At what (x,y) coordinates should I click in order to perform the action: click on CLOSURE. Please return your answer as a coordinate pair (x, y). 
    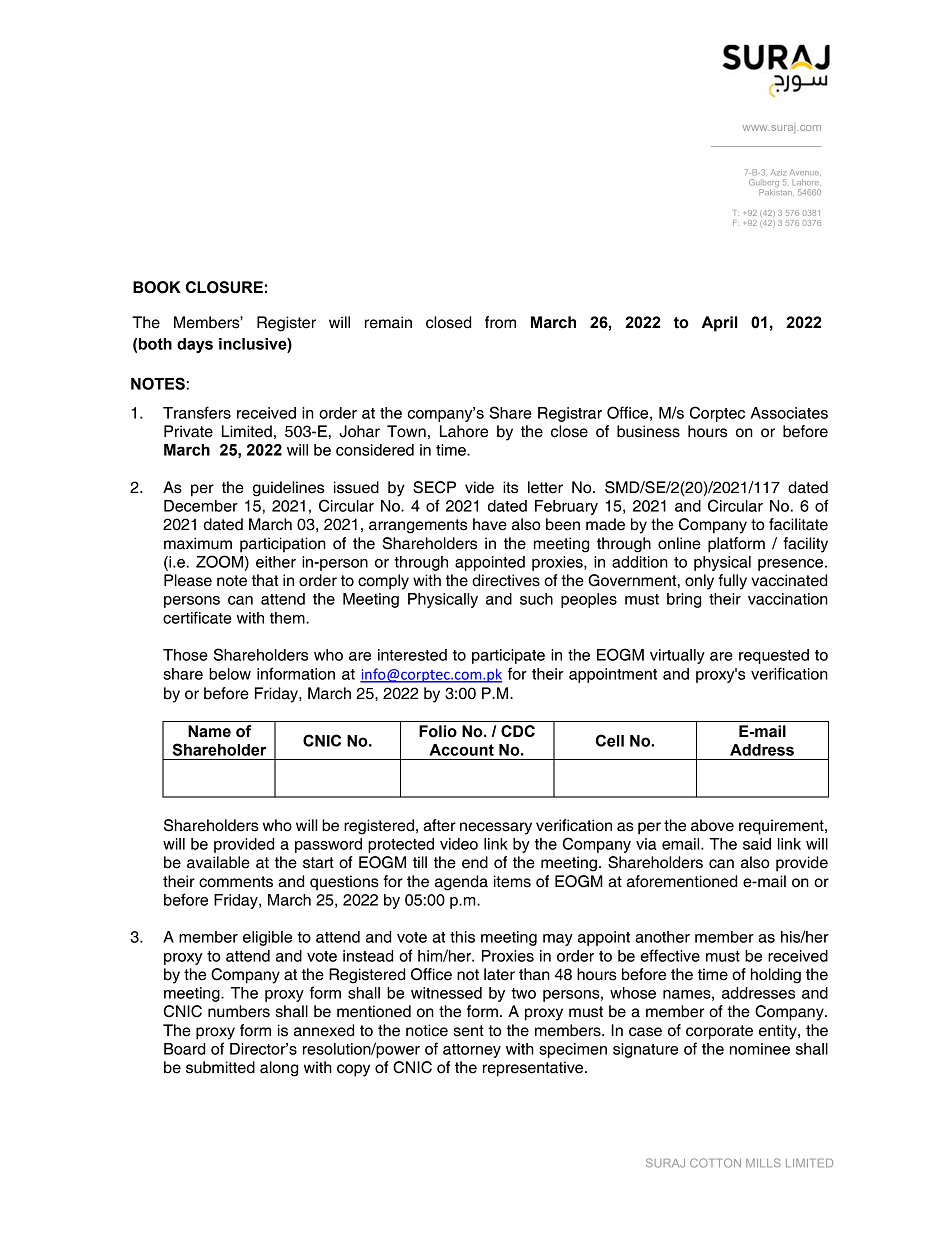
    Looking at the image, I should click on (224, 287).
